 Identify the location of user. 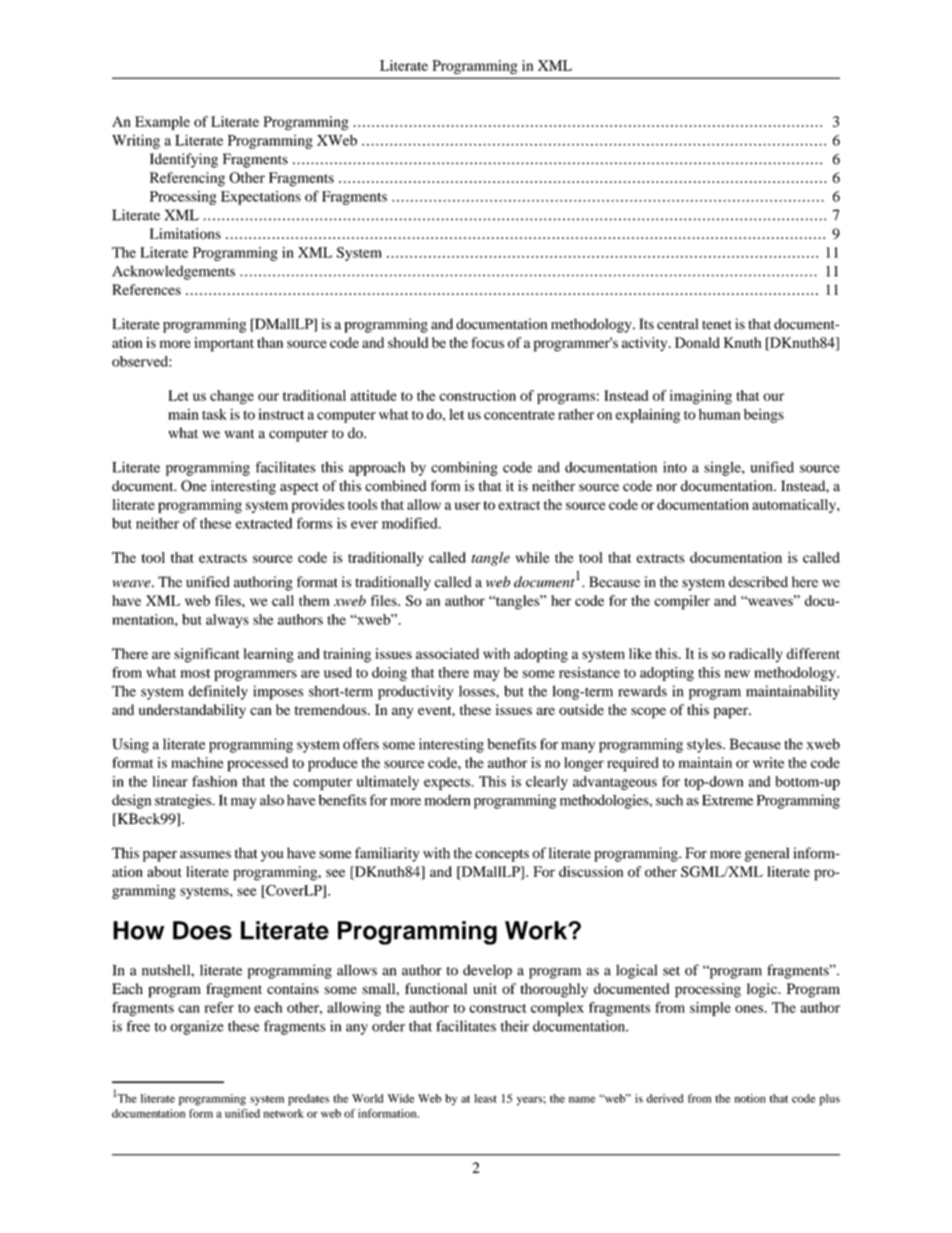
(468, 506).
